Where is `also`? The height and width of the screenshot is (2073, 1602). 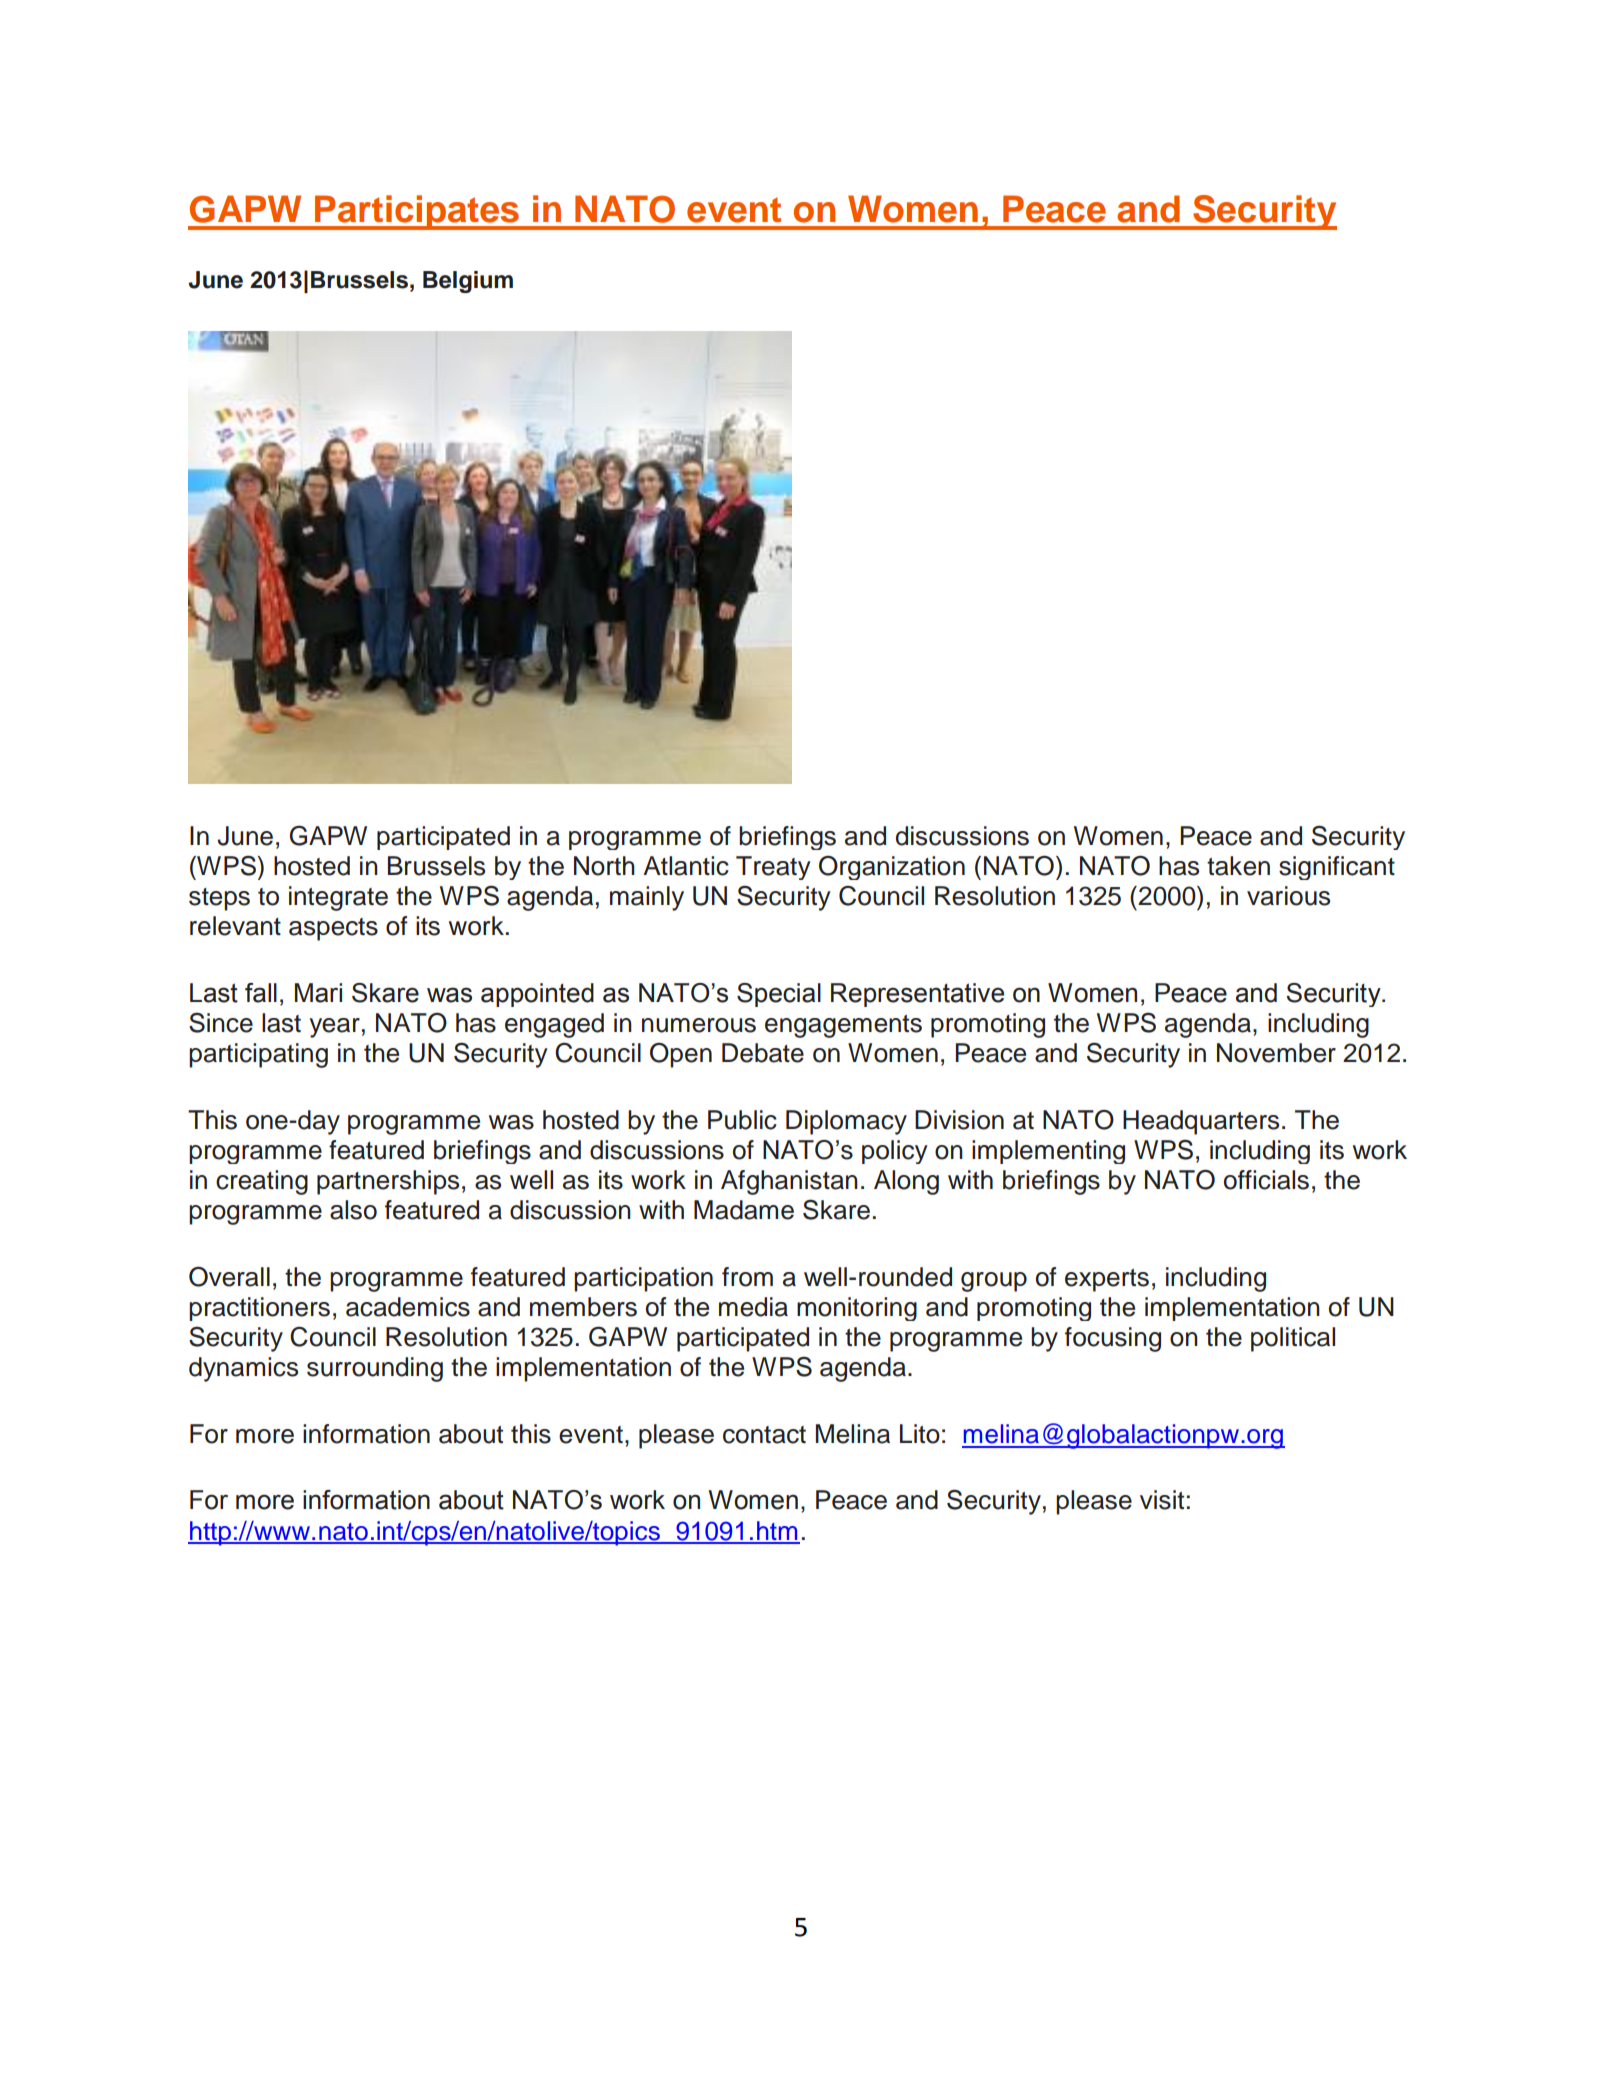
also is located at coordinates (353, 1210).
